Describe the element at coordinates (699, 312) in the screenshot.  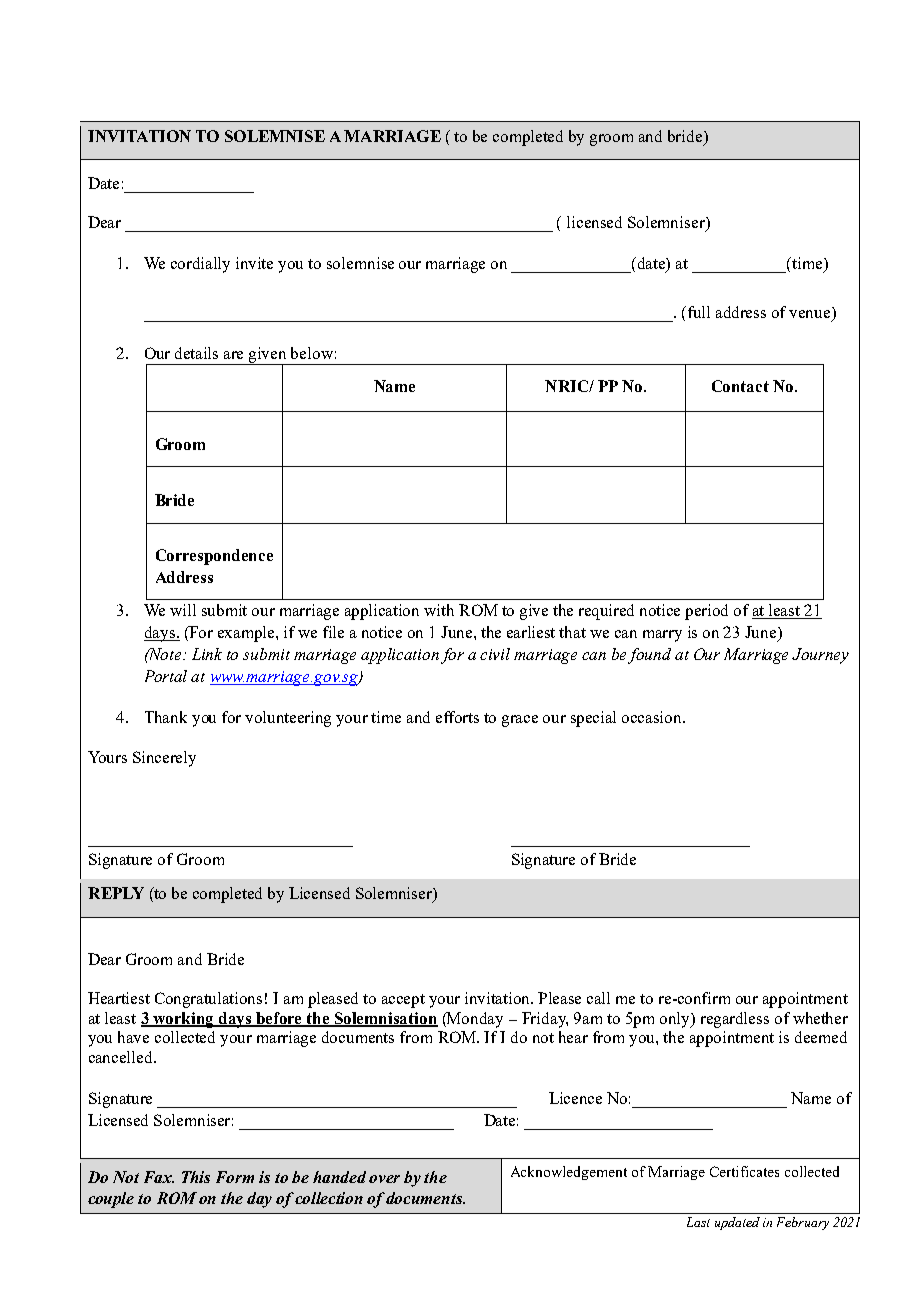
I see `full` at that location.
